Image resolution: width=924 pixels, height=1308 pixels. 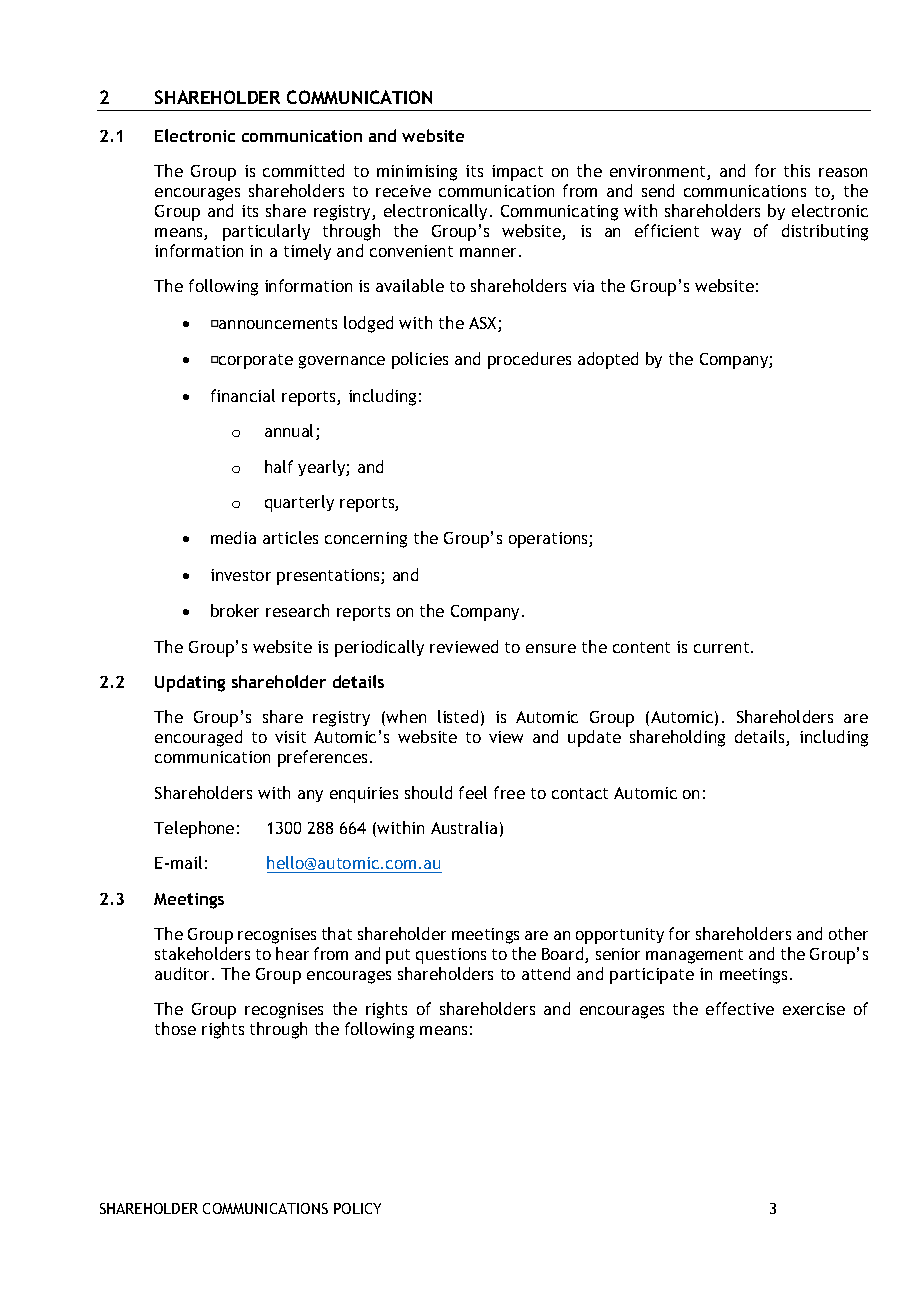 I want to click on particularly, so click(x=266, y=232).
